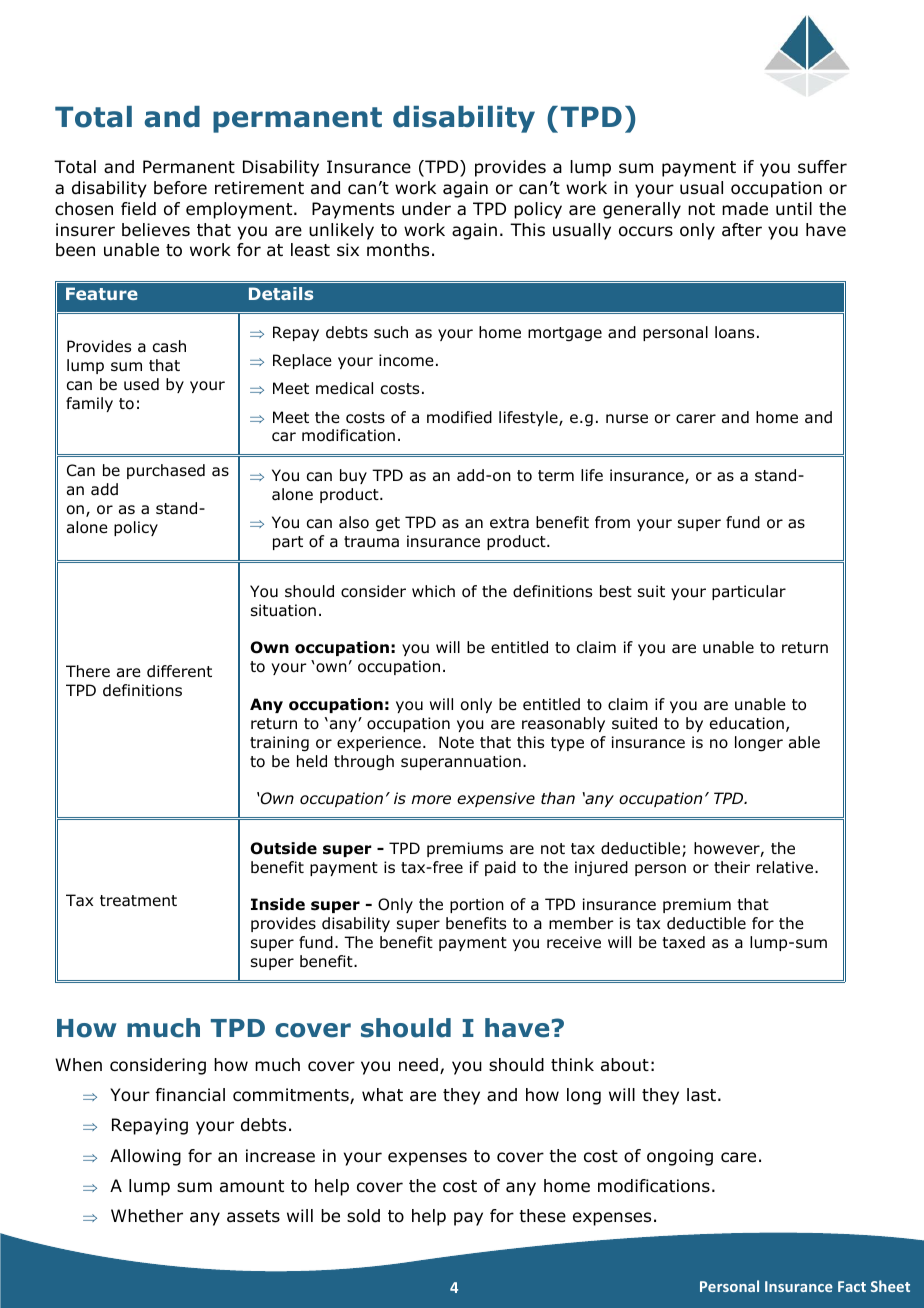 This screenshot has width=924, height=1308. What do you see at coordinates (180, 188) in the screenshot?
I see `before` at bounding box center [180, 188].
